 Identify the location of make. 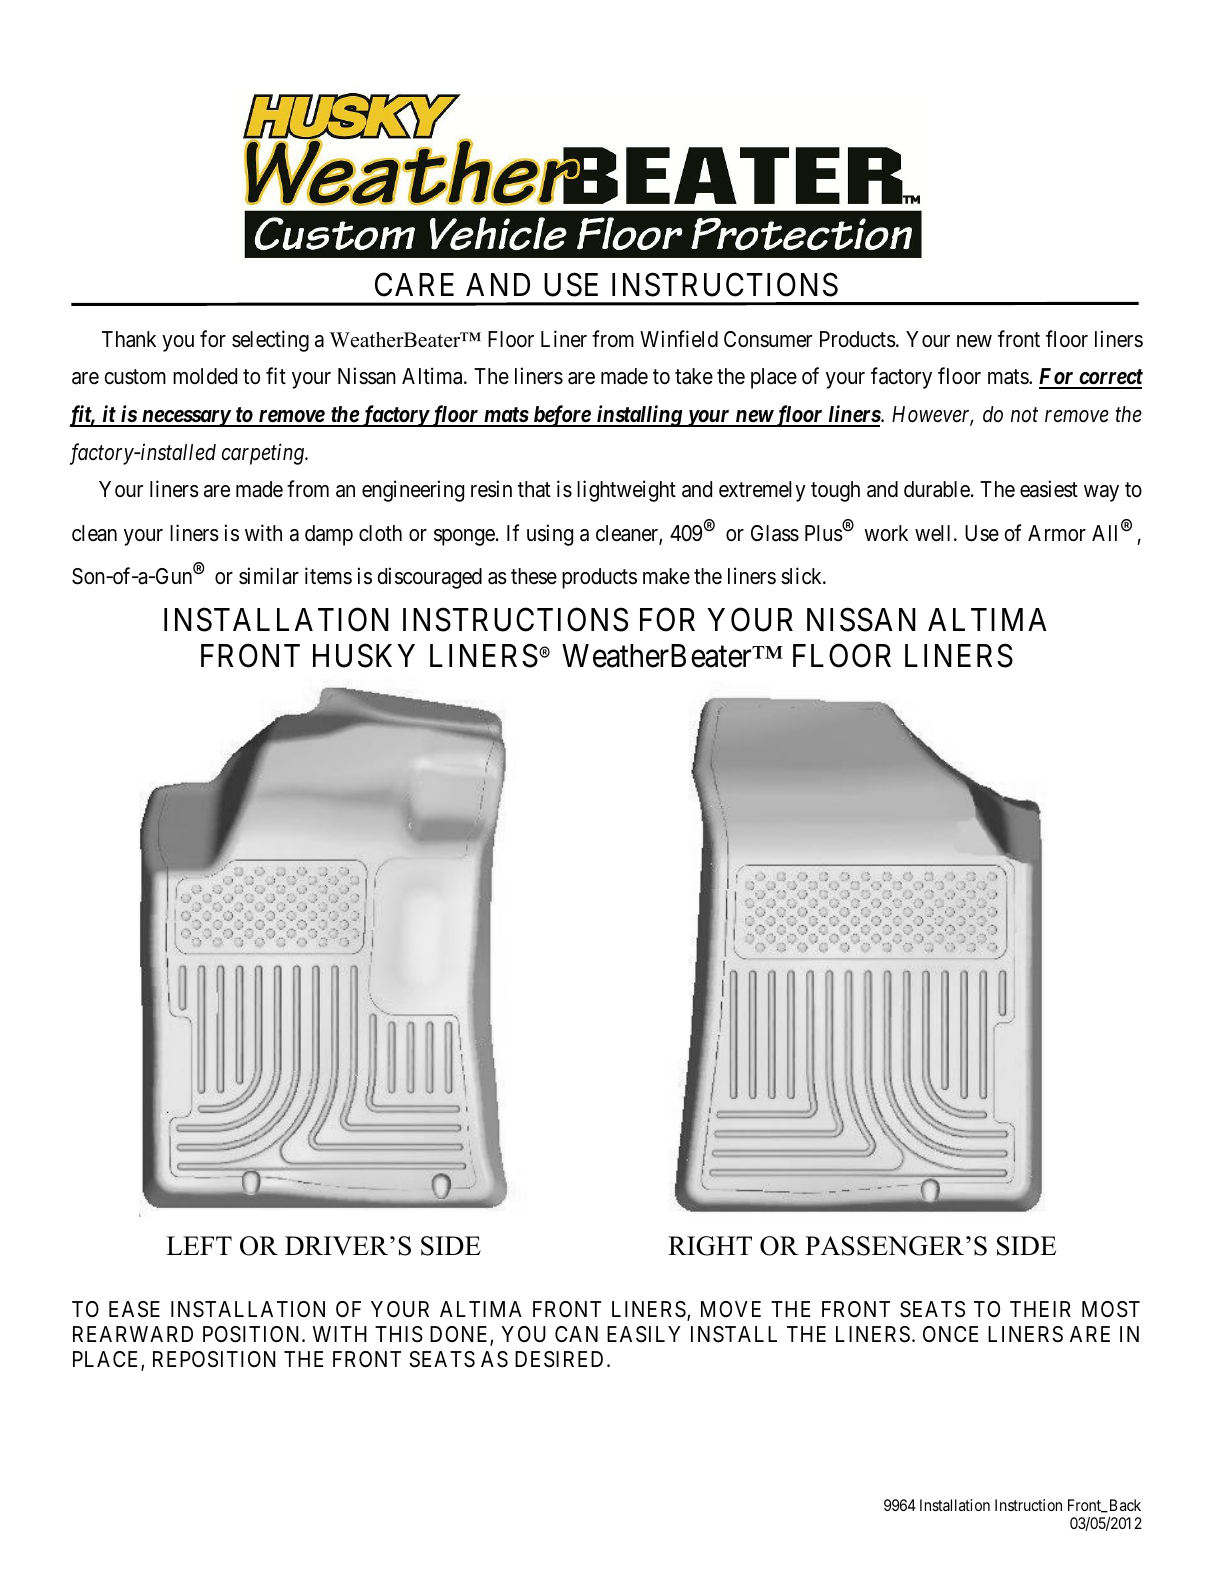
(666, 576).
